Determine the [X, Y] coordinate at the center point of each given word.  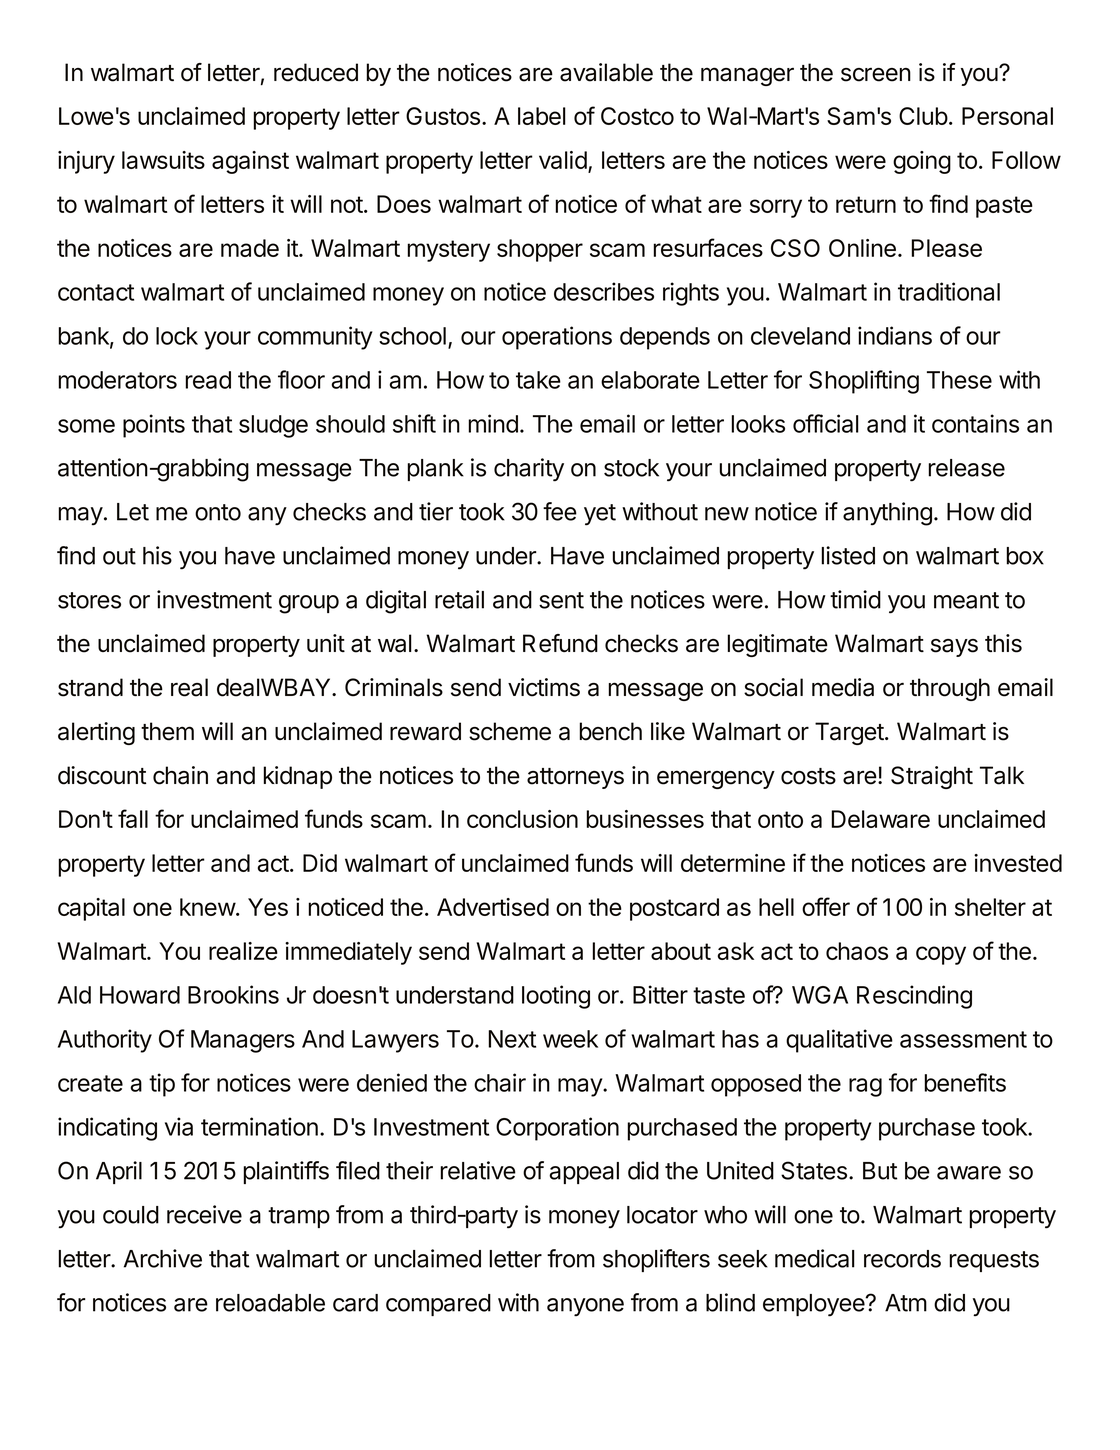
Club [923, 116]
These [959, 380]
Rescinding [914, 997]
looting [556, 997]
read [208, 380]
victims [544, 687]
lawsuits [163, 160]
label [542, 116]
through [950, 689]
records [902, 1259]
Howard [140, 995]
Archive [163, 1258]
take [538, 380]
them [167, 731]
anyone [585, 1307]
